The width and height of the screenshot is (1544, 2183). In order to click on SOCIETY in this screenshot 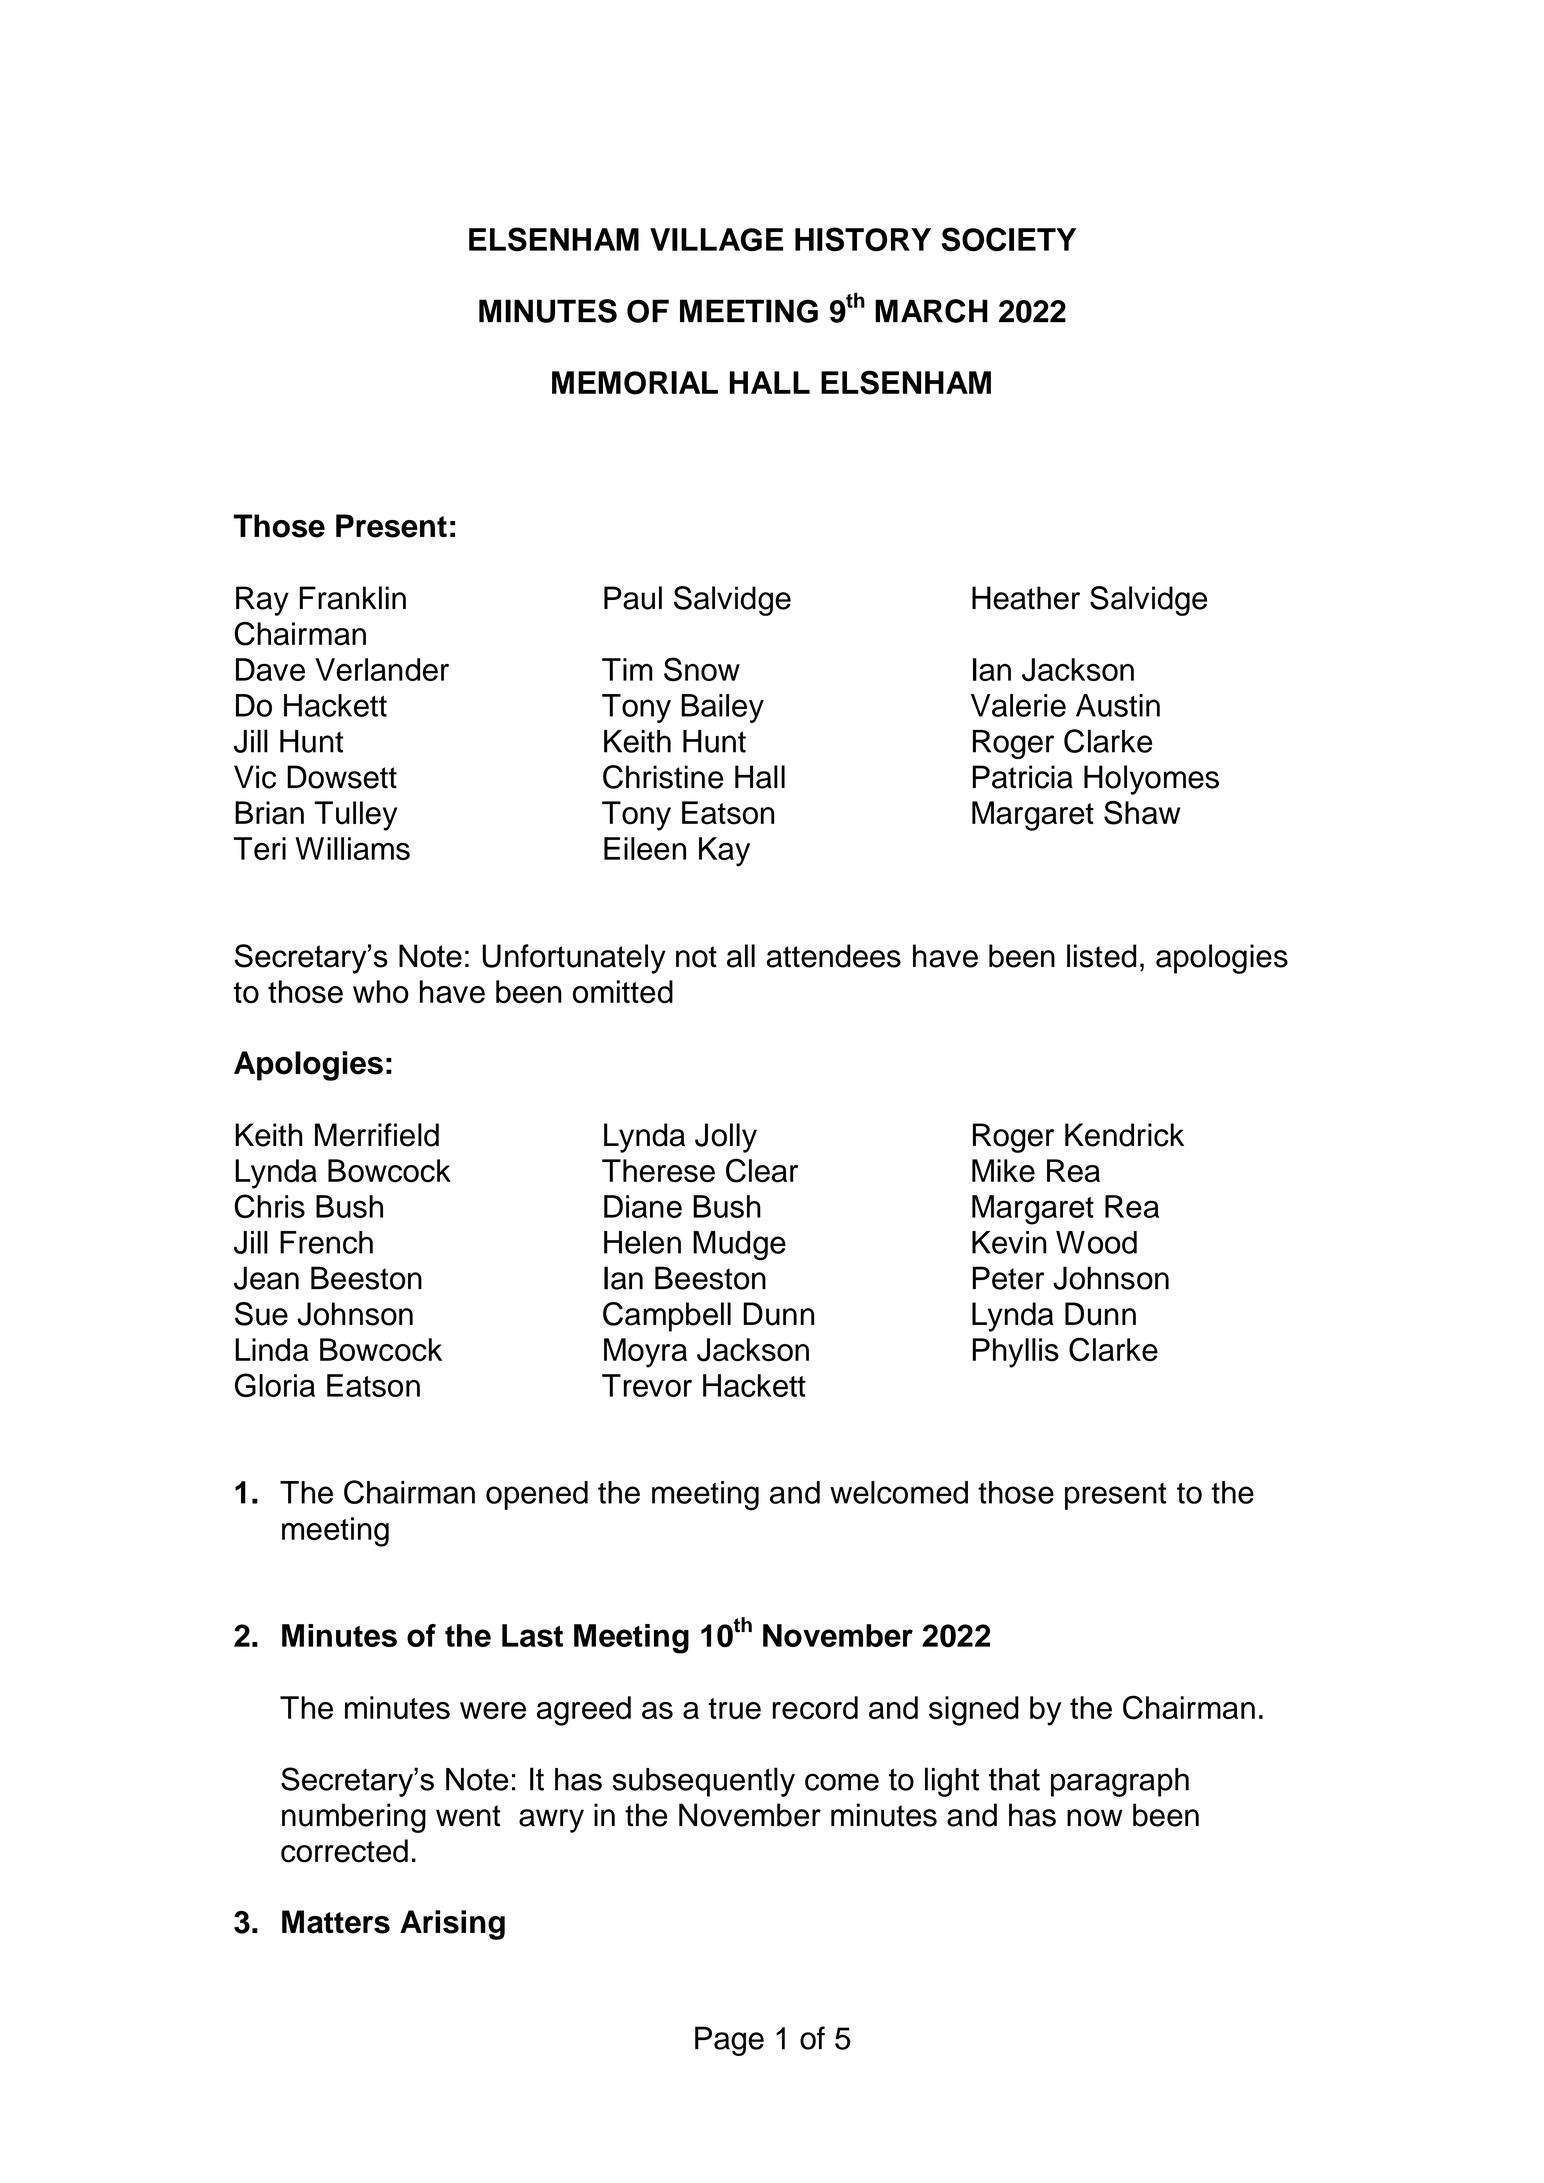, I will do `click(1009, 239)`.
